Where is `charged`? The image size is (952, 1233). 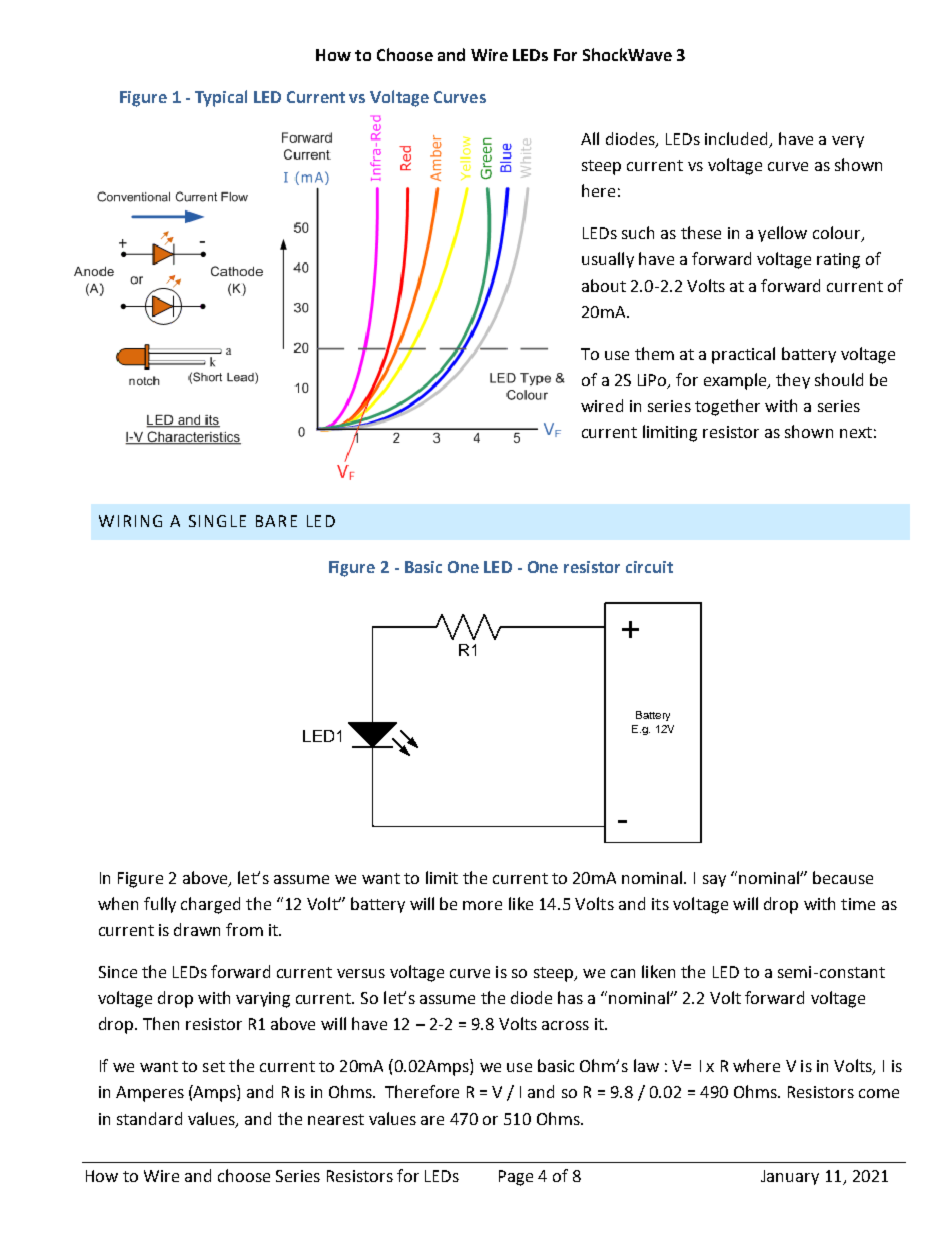
charged is located at coordinates (210, 905).
